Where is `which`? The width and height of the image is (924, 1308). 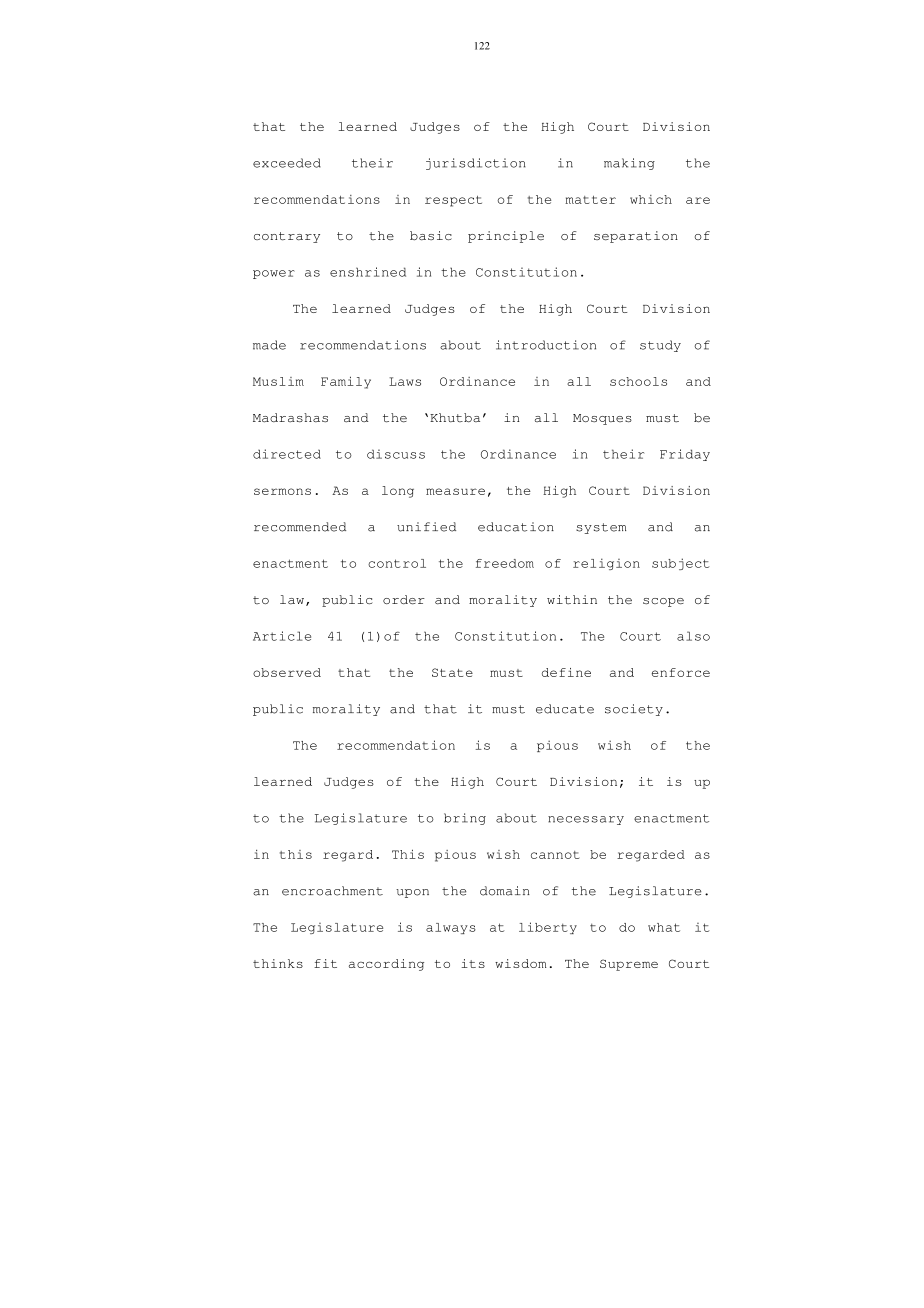 which is located at coordinates (651, 199).
